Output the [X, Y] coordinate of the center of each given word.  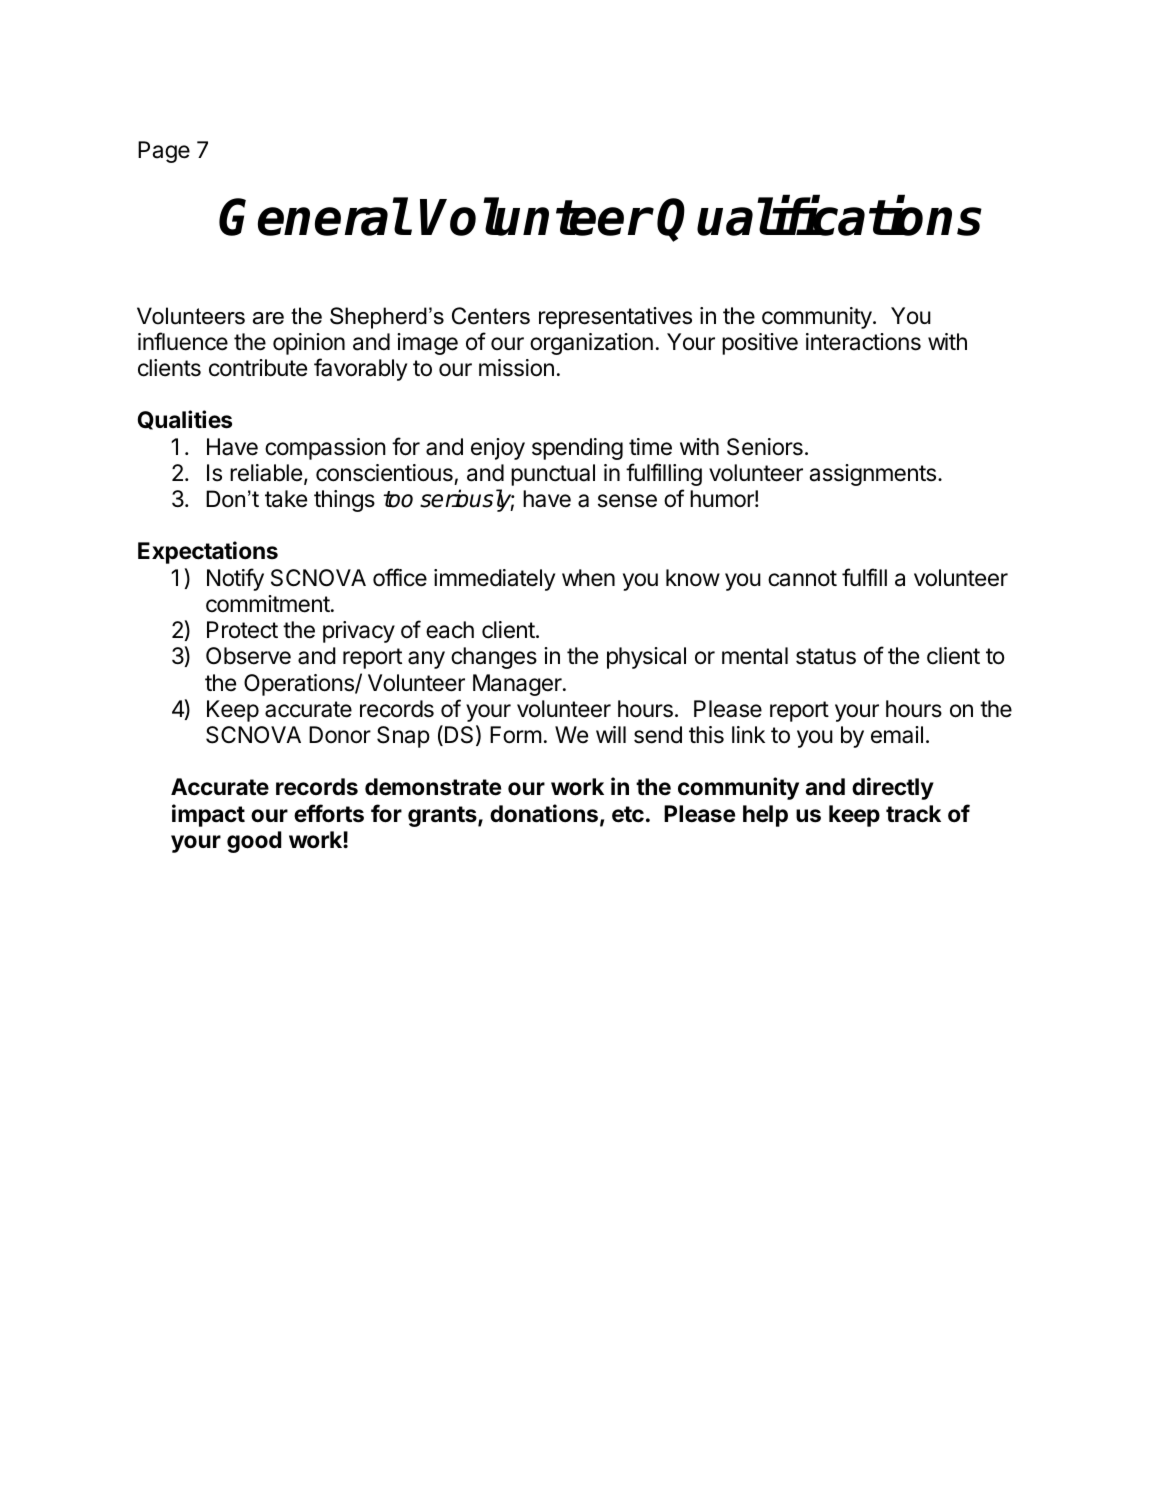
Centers [491, 316]
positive [760, 344]
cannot [802, 578]
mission [516, 368]
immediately [494, 580]
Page [164, 152]
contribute [258, 368]
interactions [863, 342]
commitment [268, 604]
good [254, 842]
